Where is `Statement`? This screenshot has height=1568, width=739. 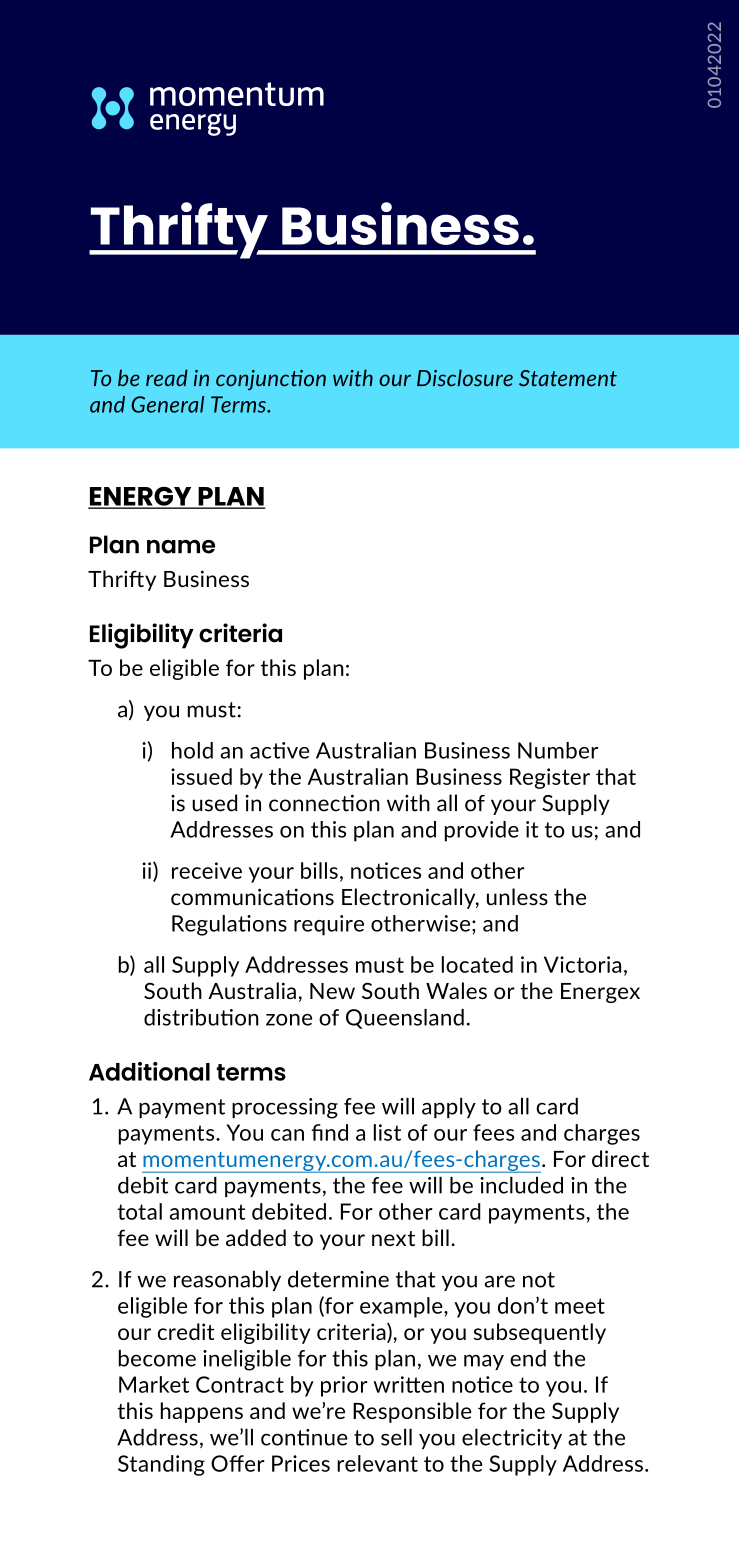 Statement is located at coordinates (568, 378).
